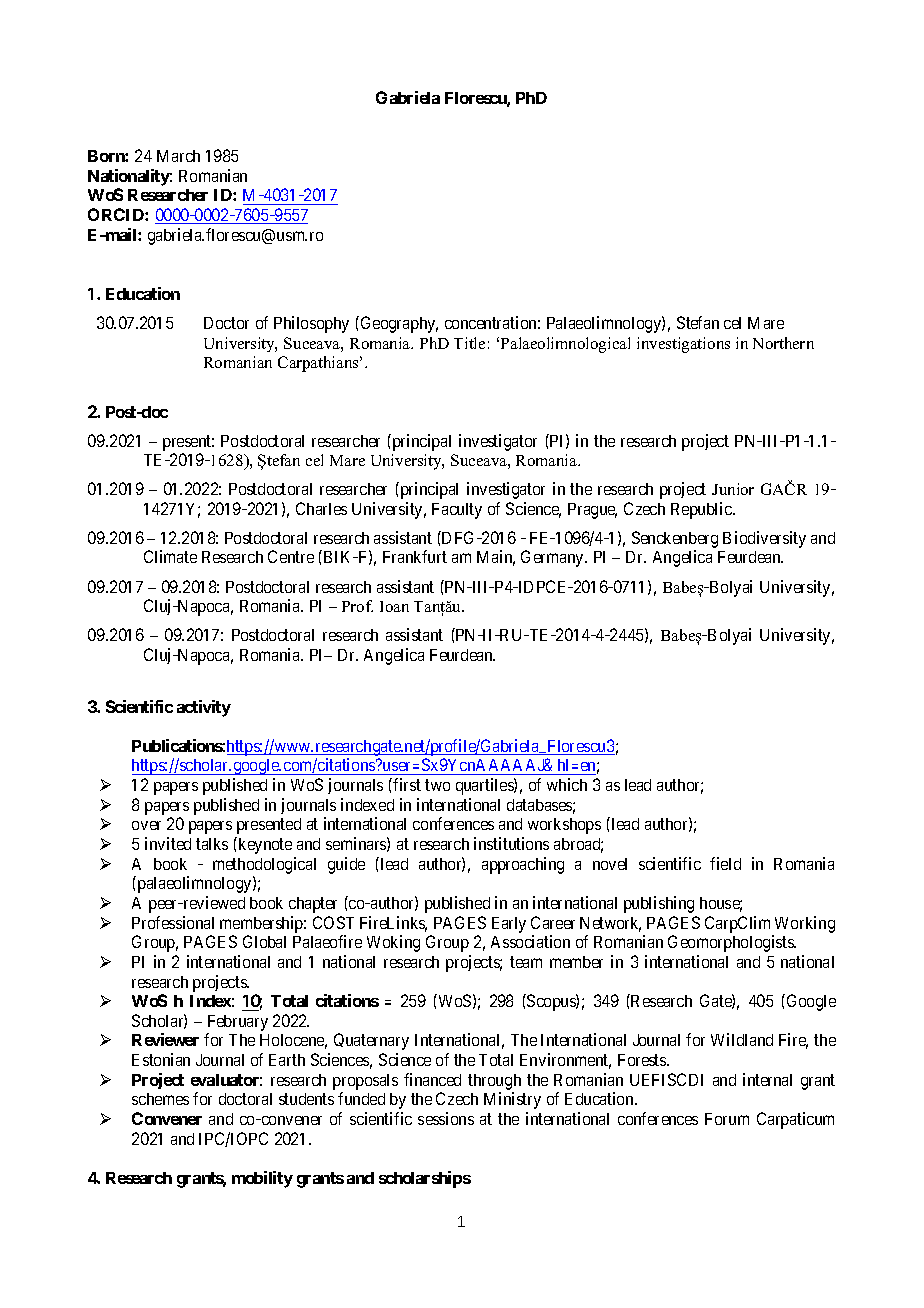  What do you see at coordinates (415, 556) in the screenshot?
I see `Frankfurt` at bounding box center [415, 556].
